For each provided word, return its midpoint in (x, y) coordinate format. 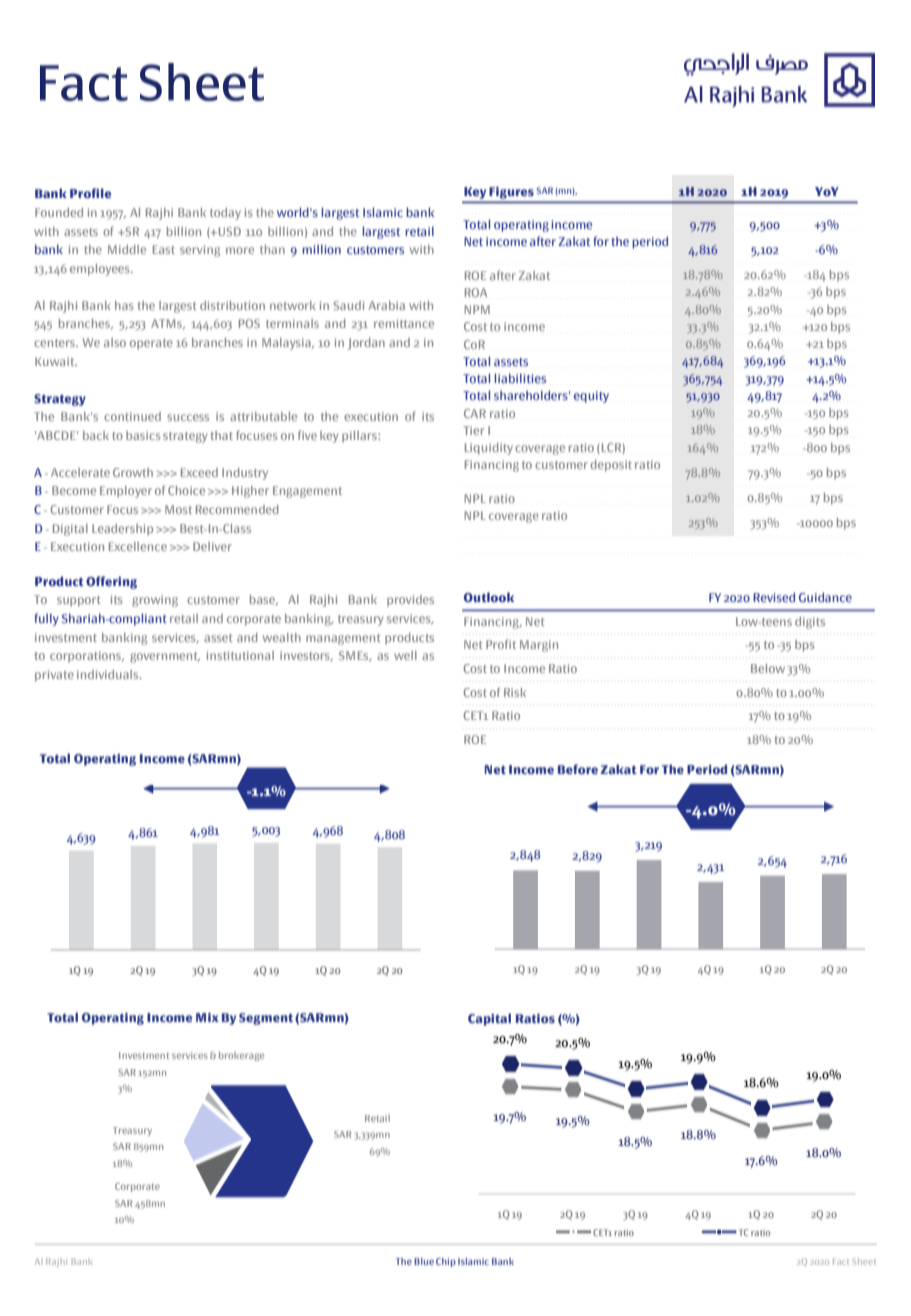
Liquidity (490, 449)
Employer (126, 492)
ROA (476, 292)
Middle (127, 249)
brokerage (241, 1056)
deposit (611, 466)
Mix (207, 1017)
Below (768, 668)
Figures (512, 193)
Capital (489, 1019)
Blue (424, 1261)
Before (578, 769)
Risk (515, 692)
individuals (109, 674)
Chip (446, 1262)
